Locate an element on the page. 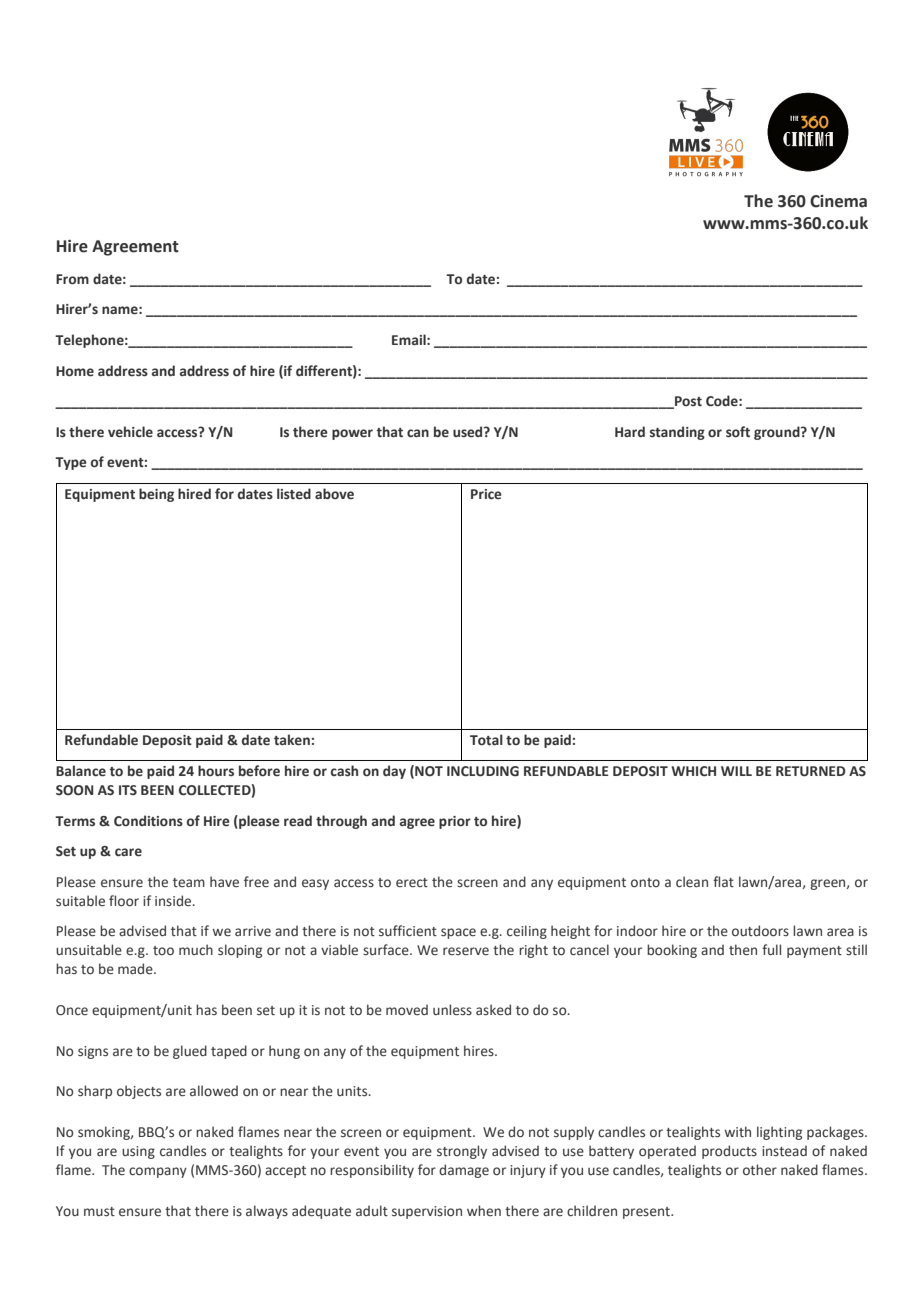 Image resolution: width=924 pixels, height=1308 pixels. erect is located at coordinates (412, 882).
